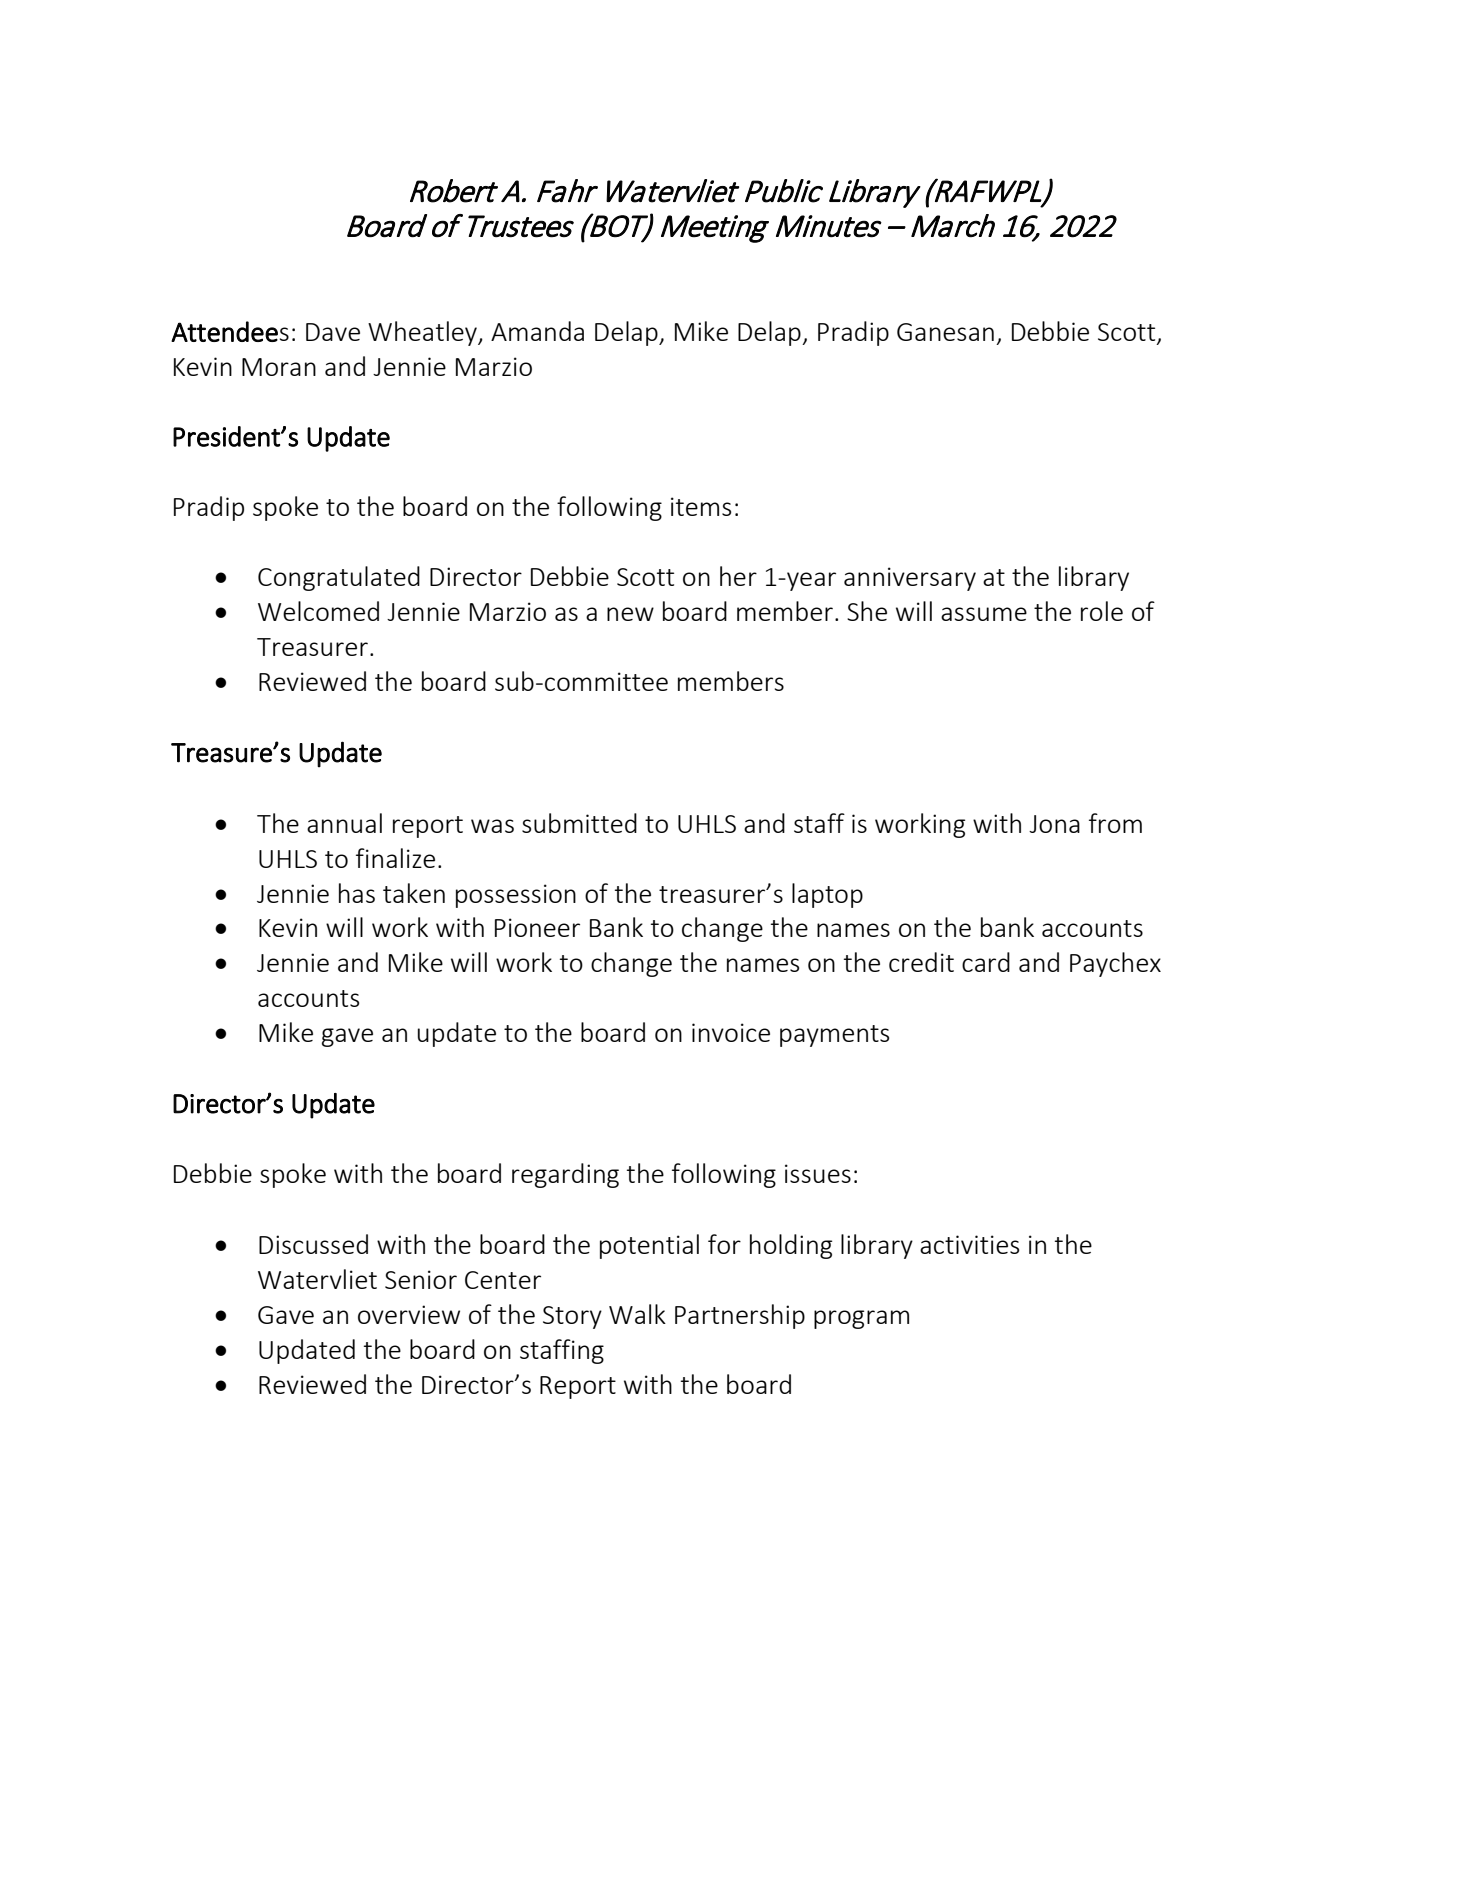  I want to click on Amanda, so click(537, 331).
